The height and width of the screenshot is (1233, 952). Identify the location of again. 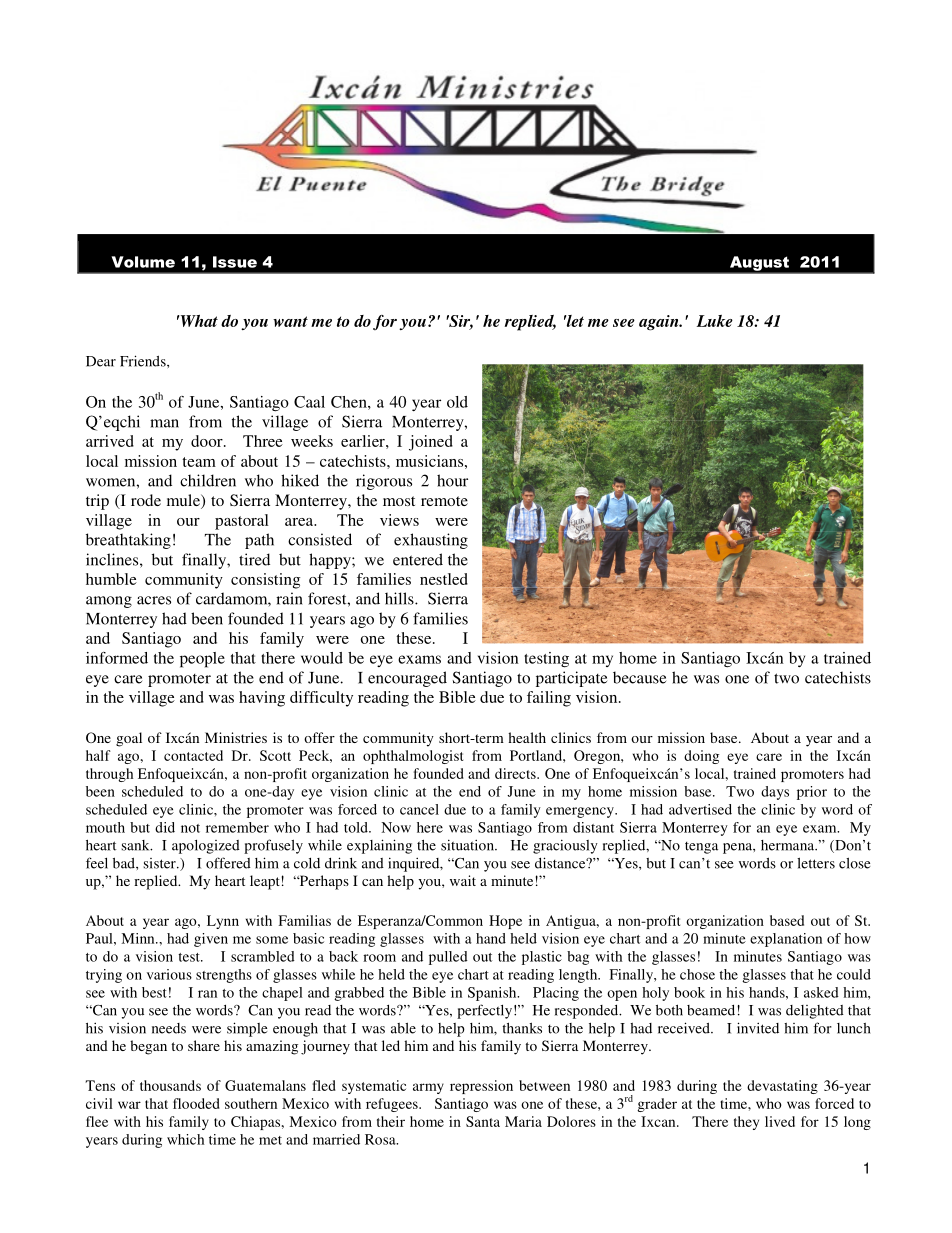
(660, 323).
